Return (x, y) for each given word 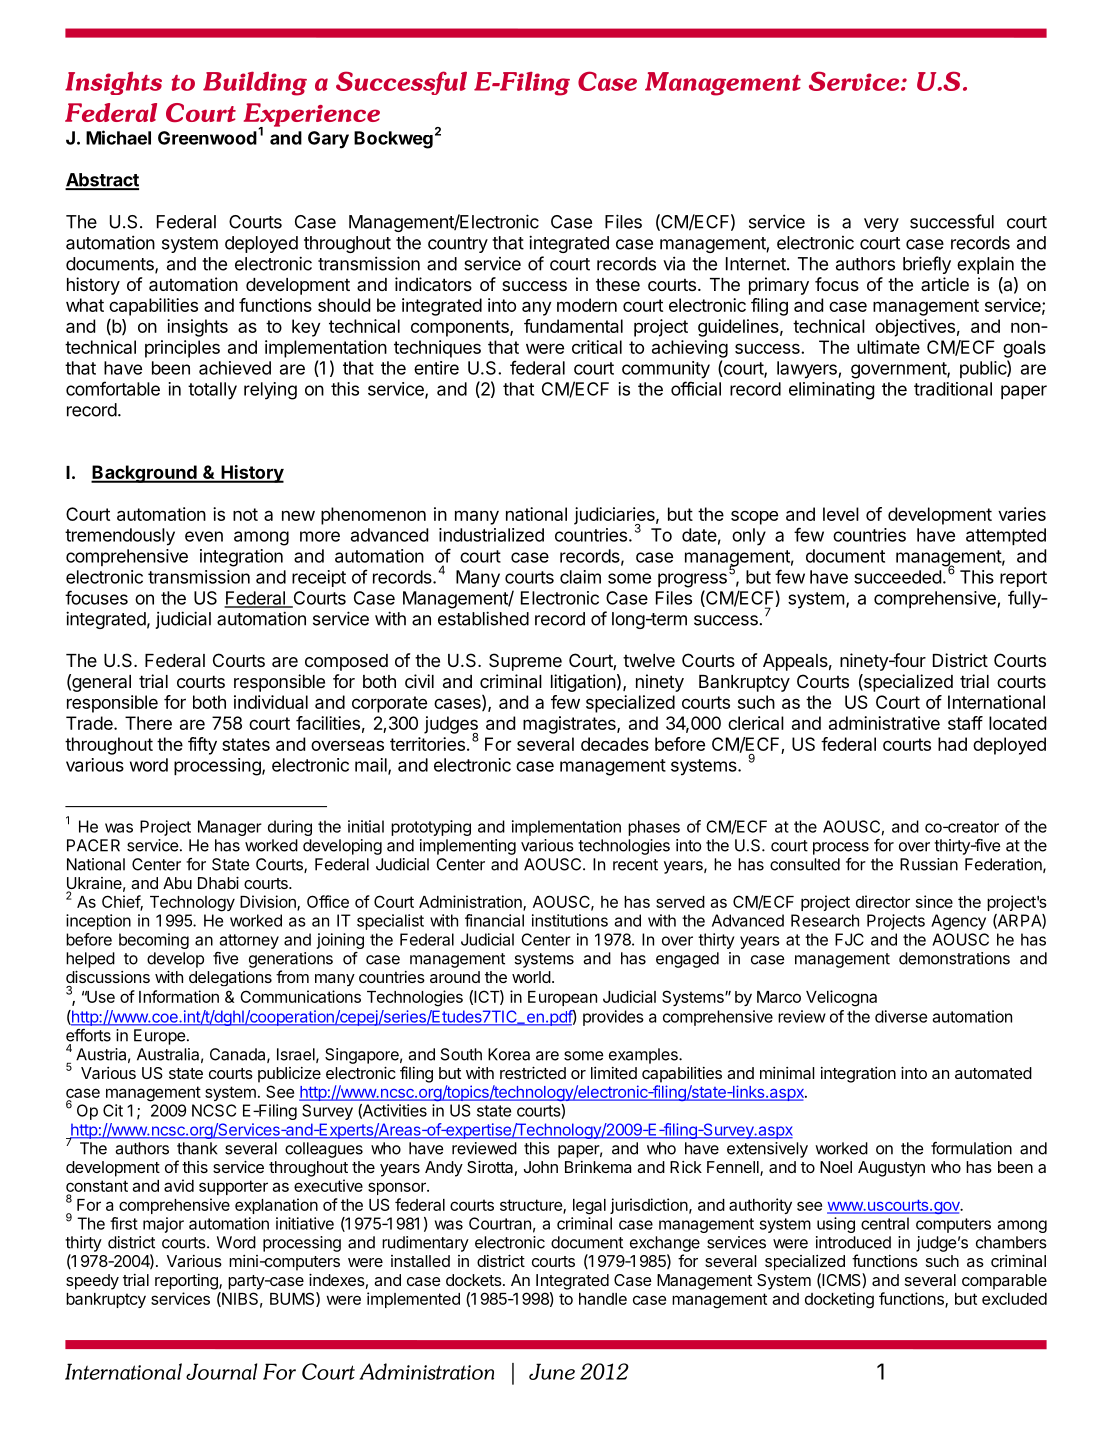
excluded (1014, 1299)
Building (255, 83)
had (952, 744)
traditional (953, 389)
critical (597, 347)
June (552, 1371)
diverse (901, 1016)
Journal (221, 1371)
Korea (509, 1054)
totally (212, 391)
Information (179, 996)
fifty (202, 746)
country (458, 245)
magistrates (570, 725)
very (881, 225)
